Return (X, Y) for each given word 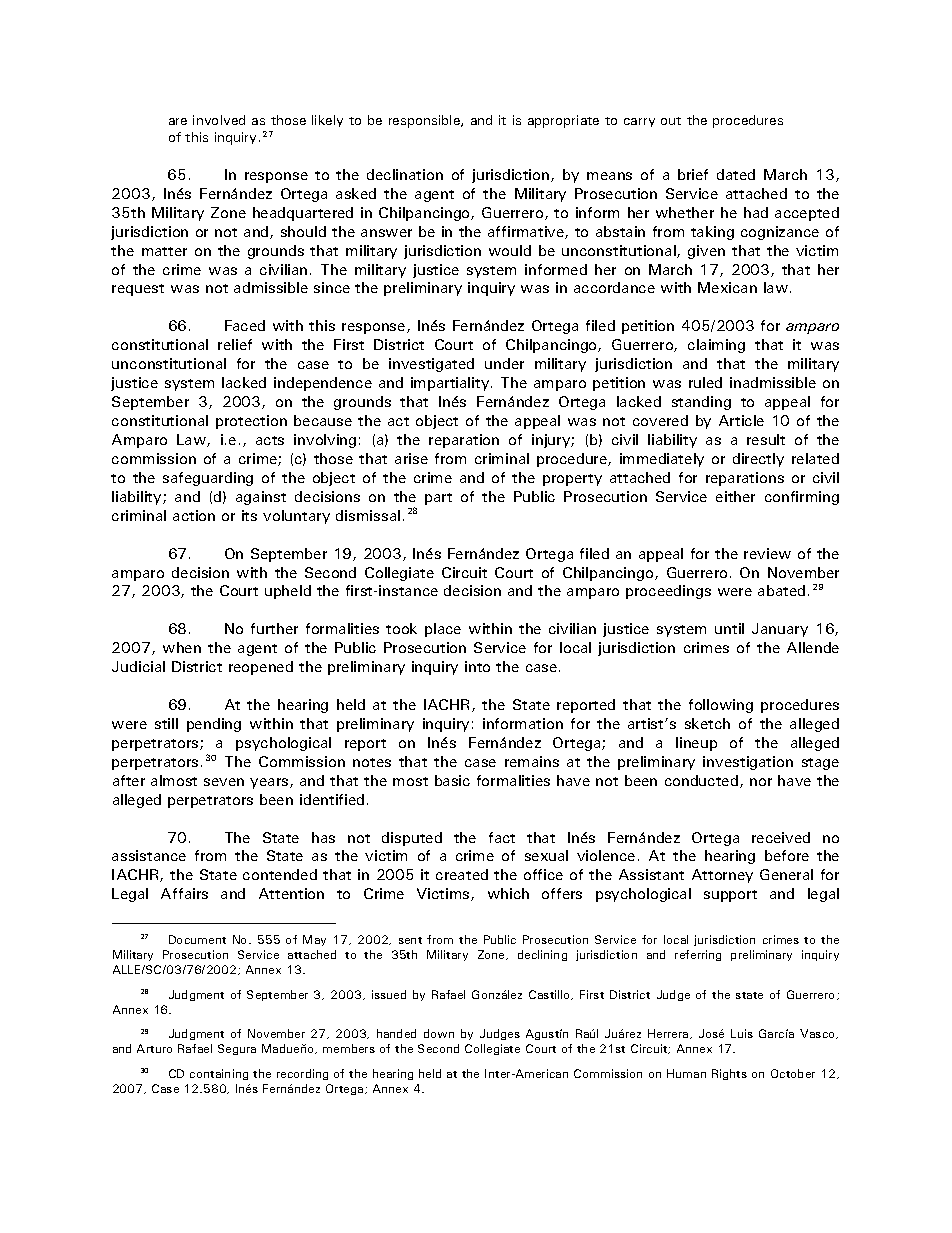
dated (736, 174)
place (443, 630)
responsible (425, 121)
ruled (705, 382)
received (781, 837)
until (729, 628)
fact (502, 837)
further (274, 628)
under (504, 363)
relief (235, 344)
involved (219, 120)
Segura (237, 1049)
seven (224, 782)
